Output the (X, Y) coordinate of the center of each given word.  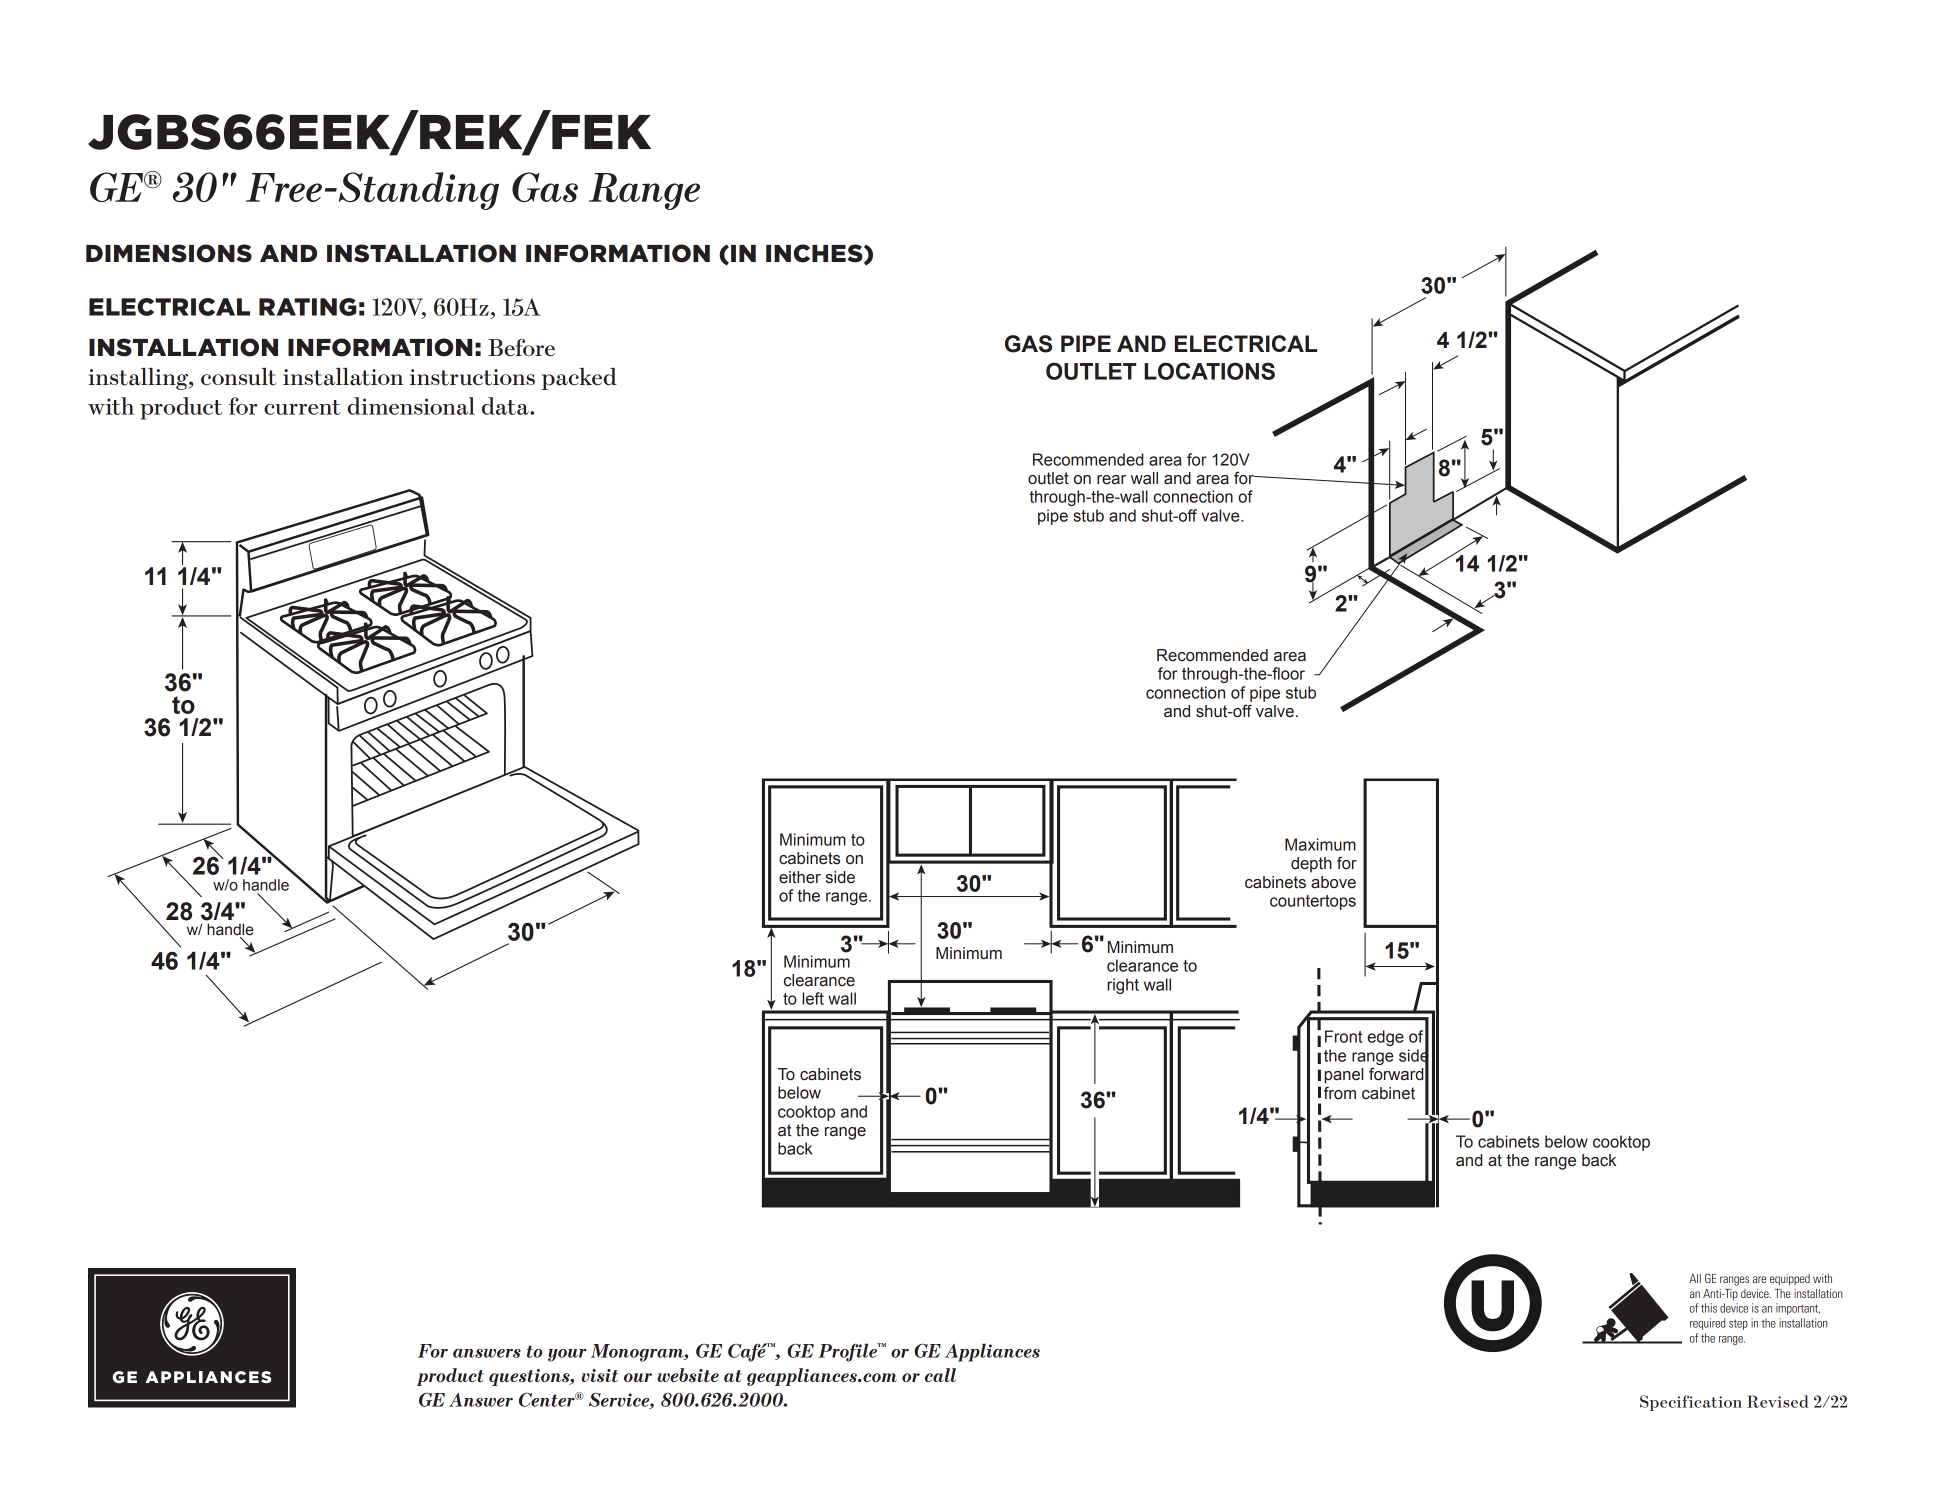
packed (579, 378)
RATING (307, 307)
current (302, 407)
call (940, 1375)
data (506, 406)
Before (521, 348)
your (567, 1355)
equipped (1790, 1280)
